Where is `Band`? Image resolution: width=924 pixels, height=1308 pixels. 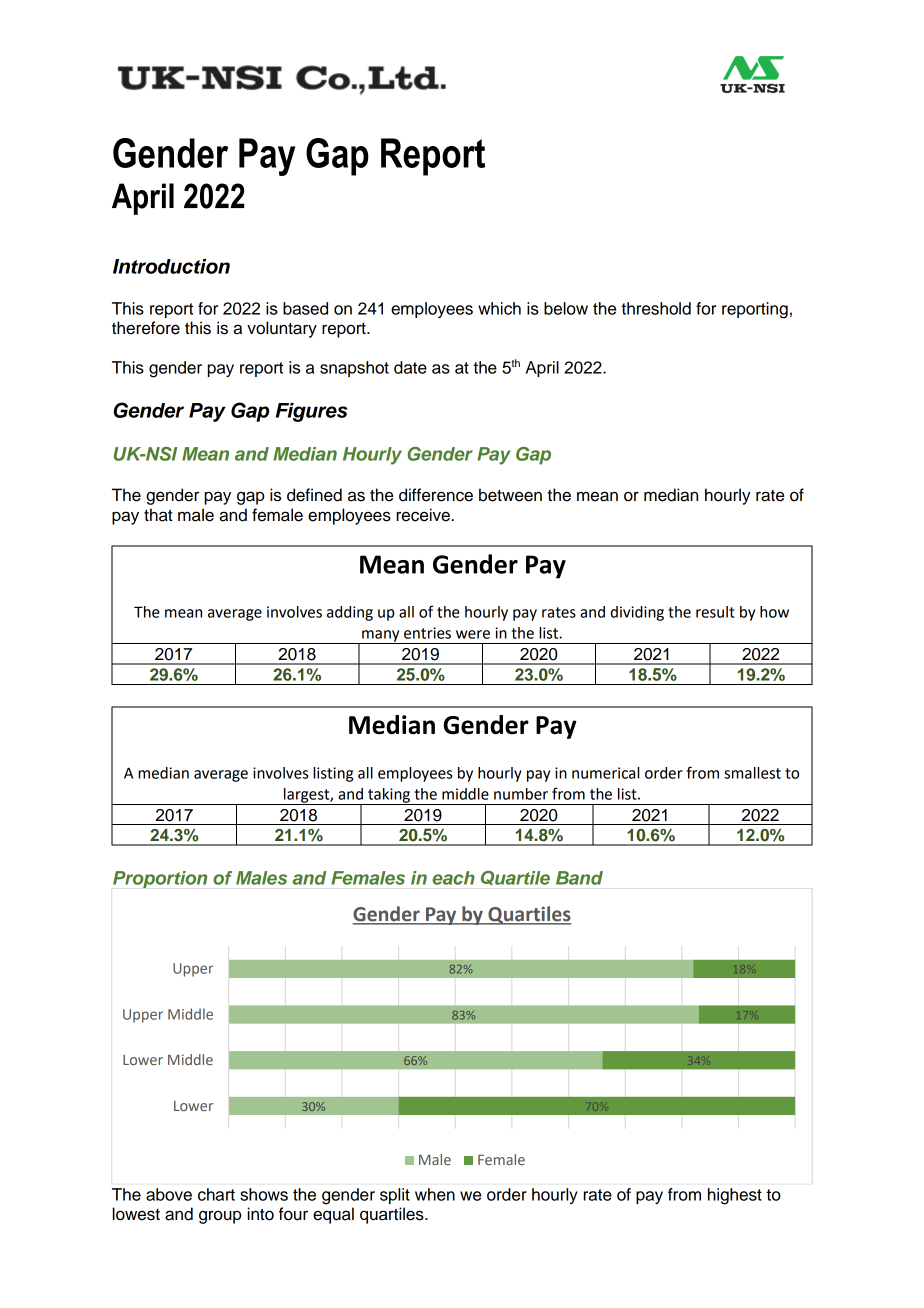 Band is located at coordinates (579, 878).
